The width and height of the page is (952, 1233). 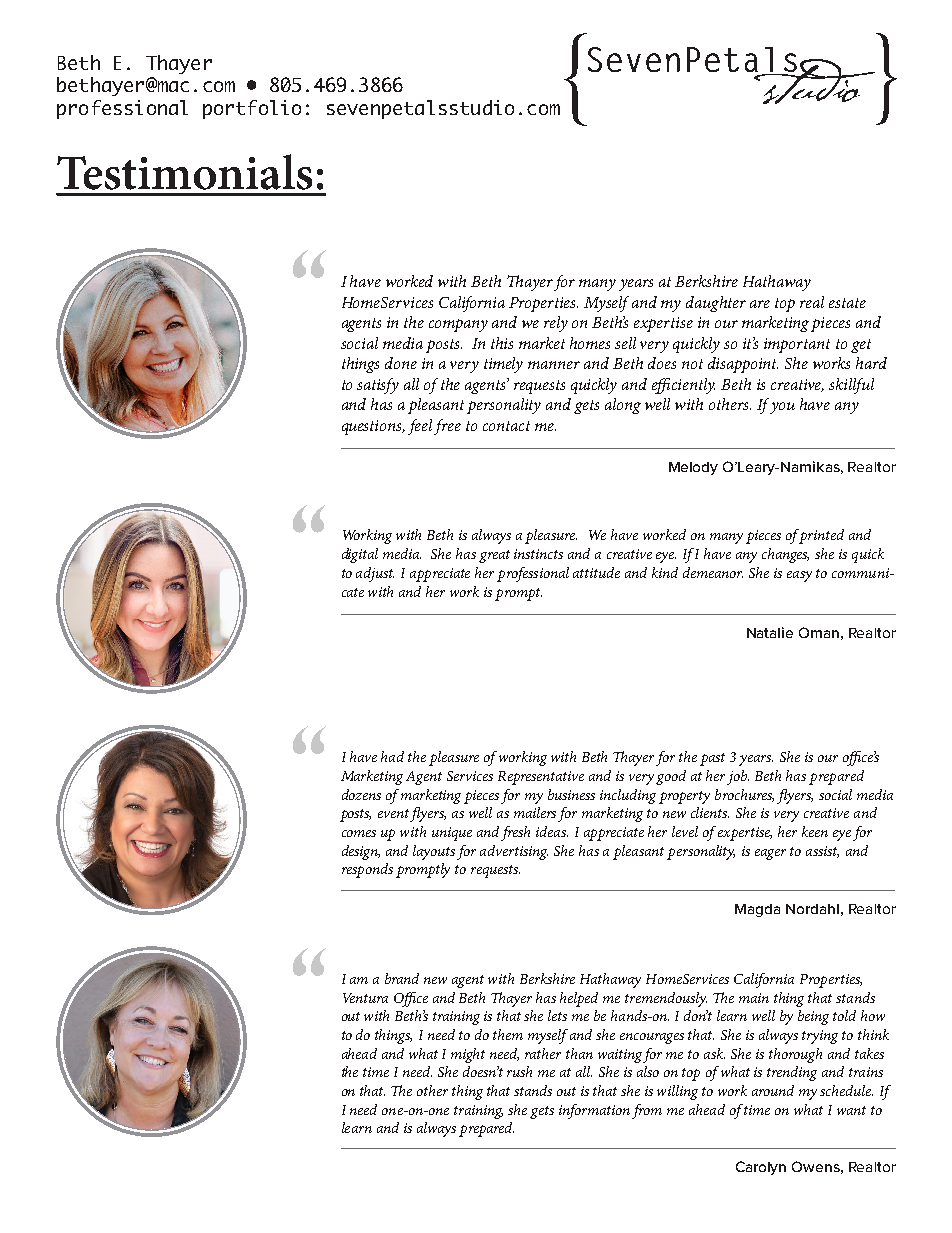 I want to click on attitude, so click(x=596, y=572).
